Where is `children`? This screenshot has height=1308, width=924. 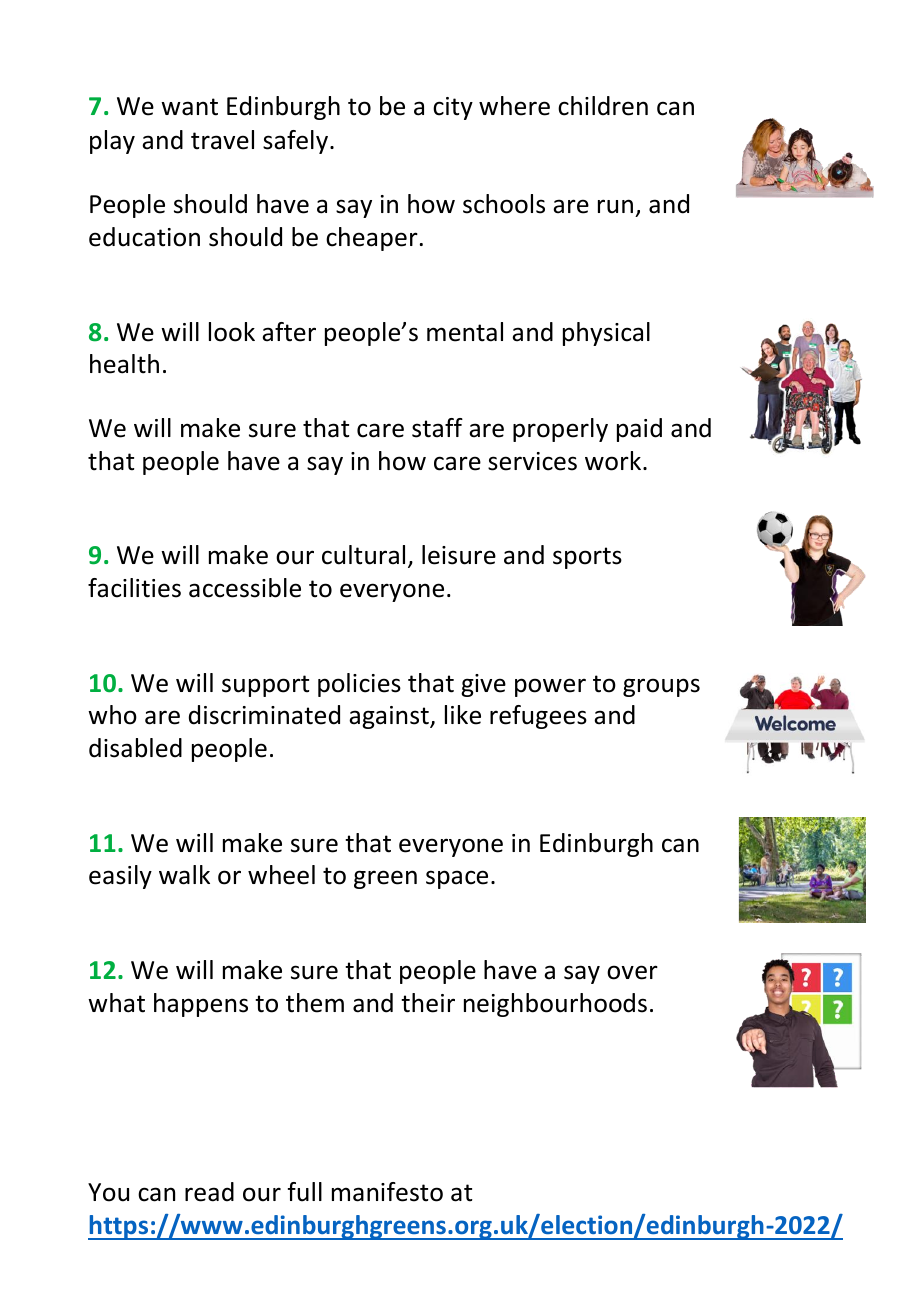 children is located at coordinates (603, 106).
